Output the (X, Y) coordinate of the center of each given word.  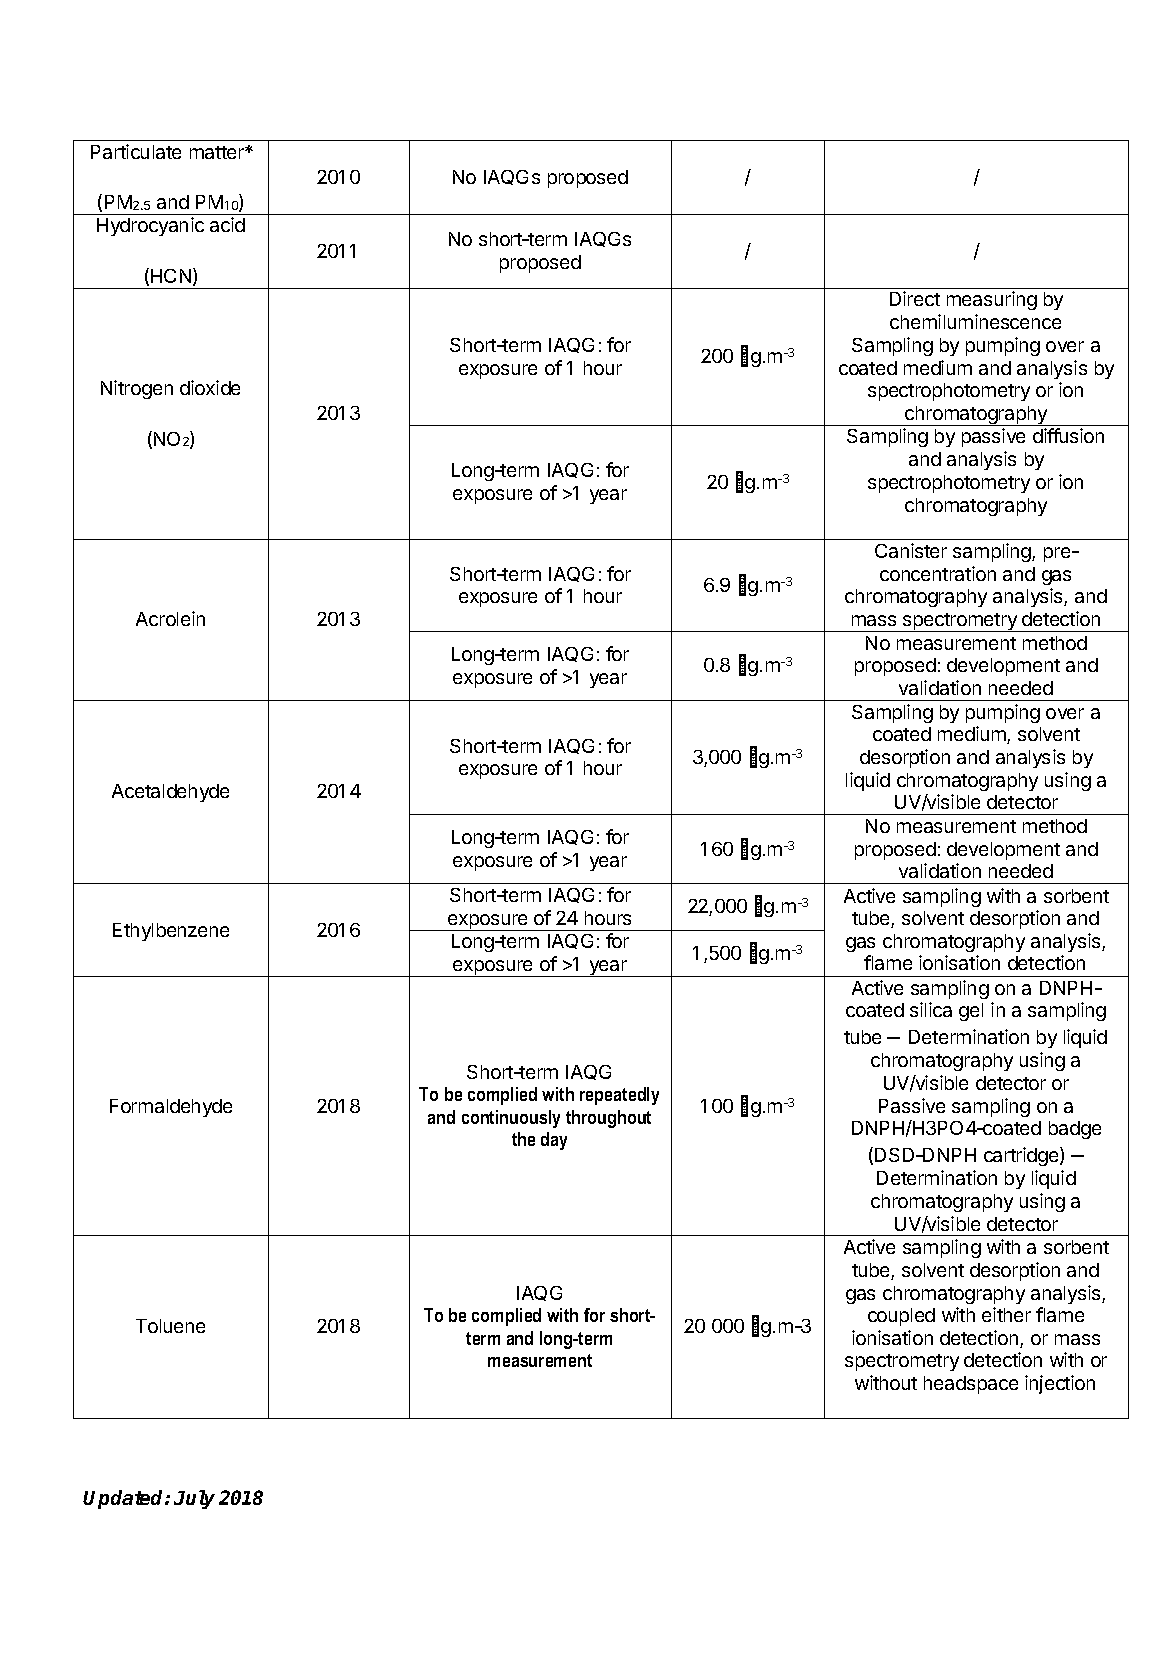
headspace (971, 1385)
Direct (915, 298)
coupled (901, 1317)
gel (971, 1012)
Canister (911, 550)
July (194, 1499)
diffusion (1068, 435)
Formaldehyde (171, 1108)
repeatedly (619, 1096)
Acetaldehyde (170, 793)
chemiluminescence (975, 321)
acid (227, 224)
